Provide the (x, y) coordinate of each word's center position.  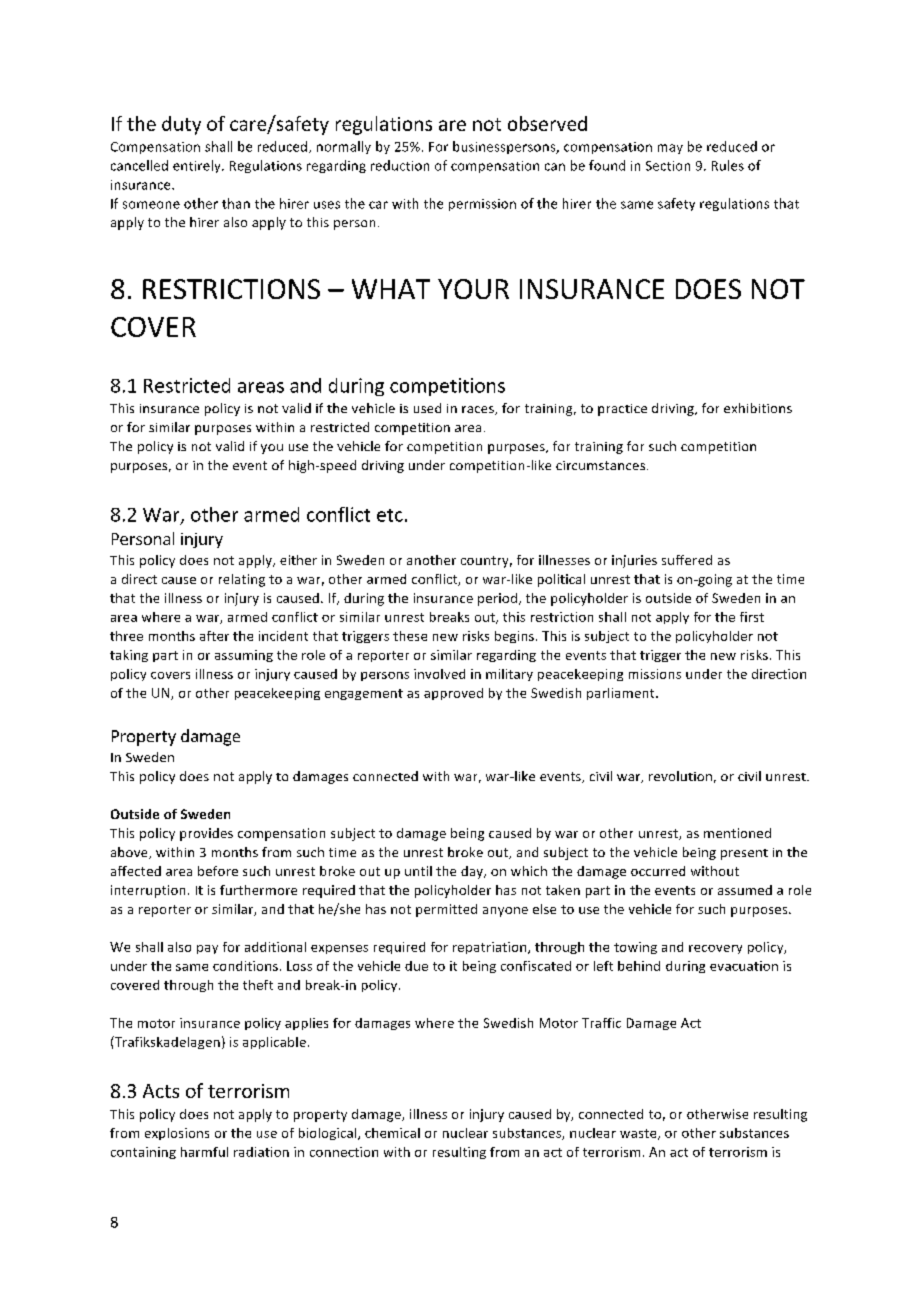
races (479, 410)
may (670, 149)
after (214, 636)
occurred (658, 871)
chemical (392, 1133)
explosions (177, 1134)
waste (639, 1134)
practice (622, 410)
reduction (400, 165)
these (410, 636)
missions (655, 674)
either (298, 560)
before (218, 871)
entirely (198, 166)
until (418, 871)
